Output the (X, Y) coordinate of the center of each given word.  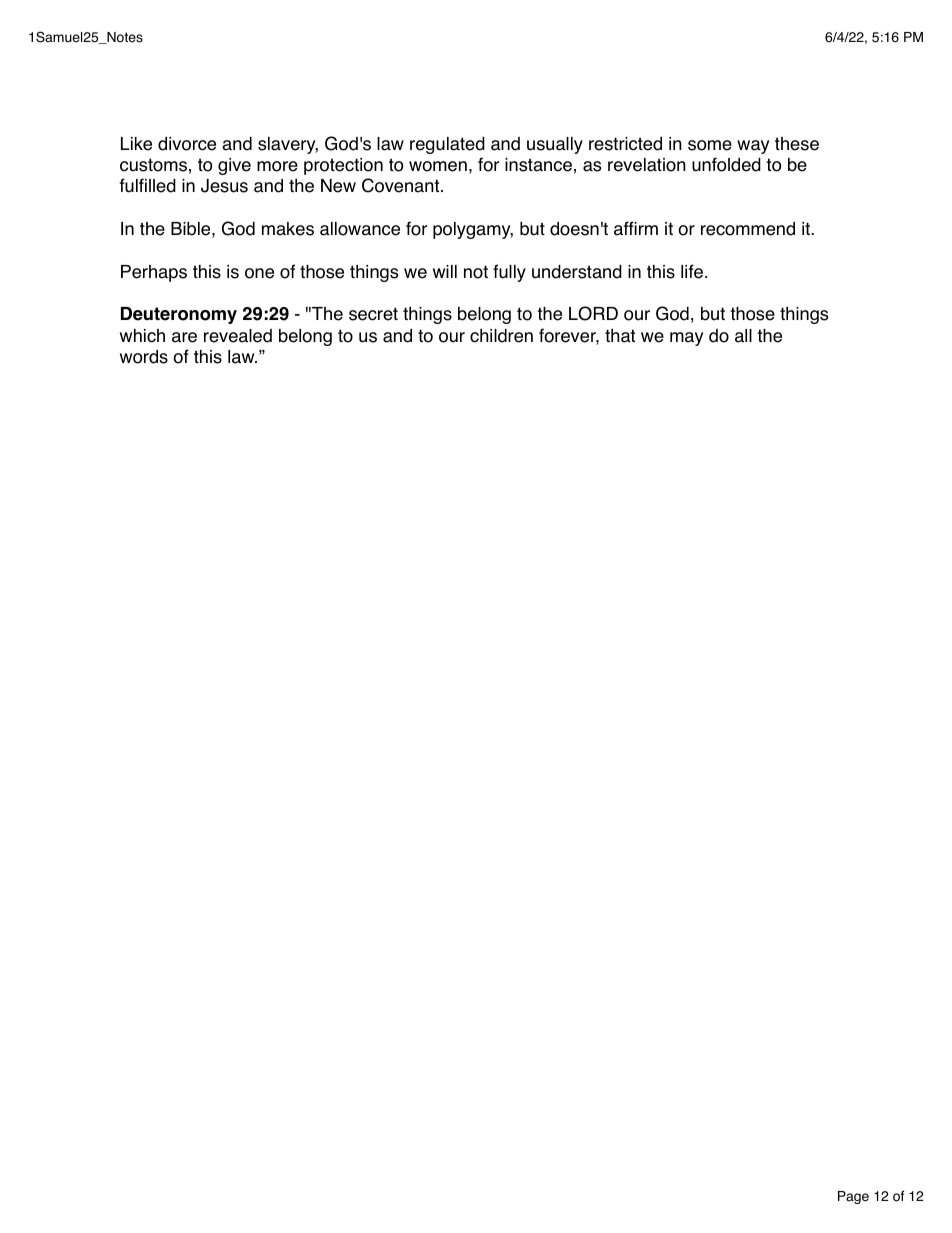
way (753, 147)
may (686, 339)
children (501, 336)
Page (853, 1197)
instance (538, 165)
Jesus (224, 186)
